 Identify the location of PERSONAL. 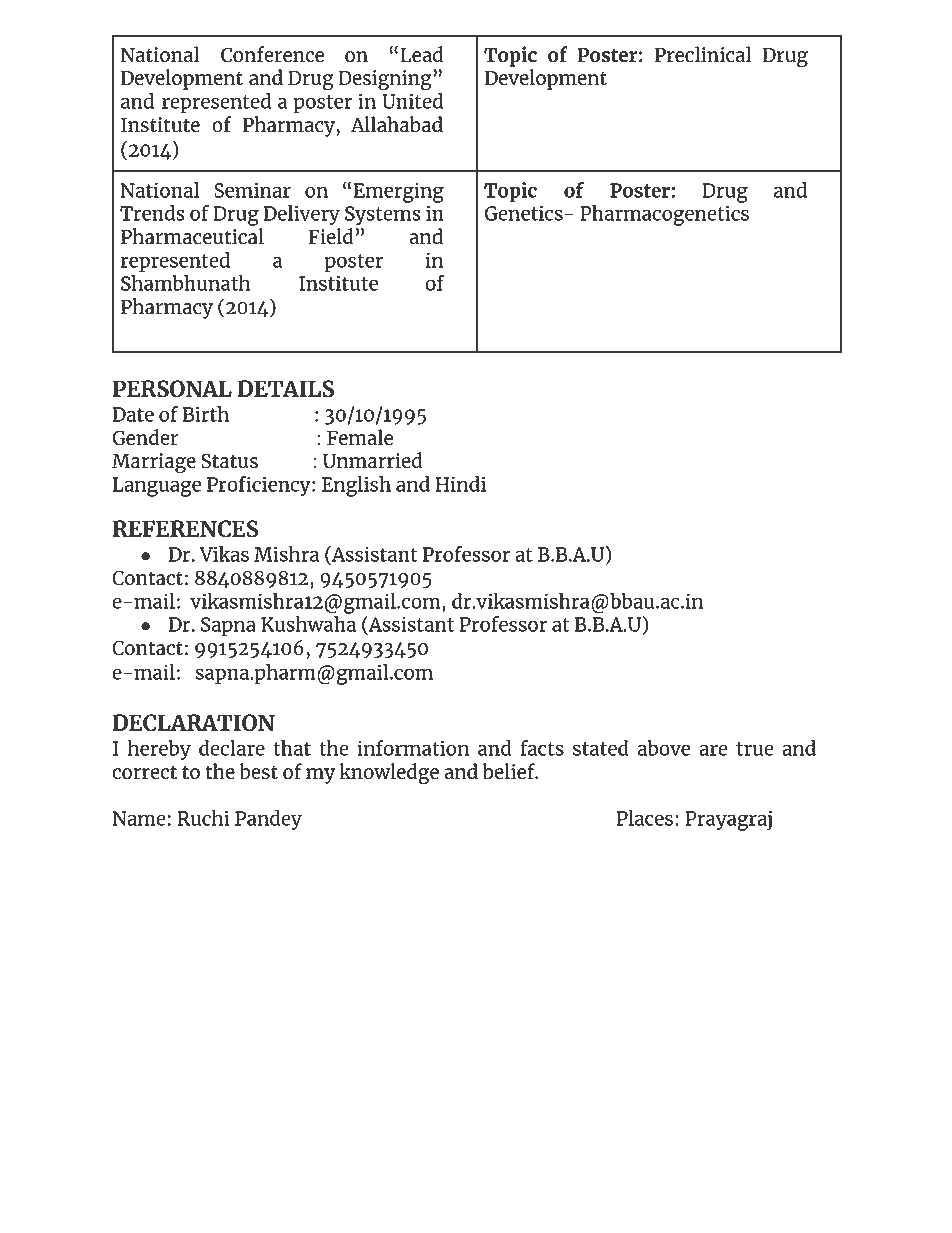
(172, 389).
